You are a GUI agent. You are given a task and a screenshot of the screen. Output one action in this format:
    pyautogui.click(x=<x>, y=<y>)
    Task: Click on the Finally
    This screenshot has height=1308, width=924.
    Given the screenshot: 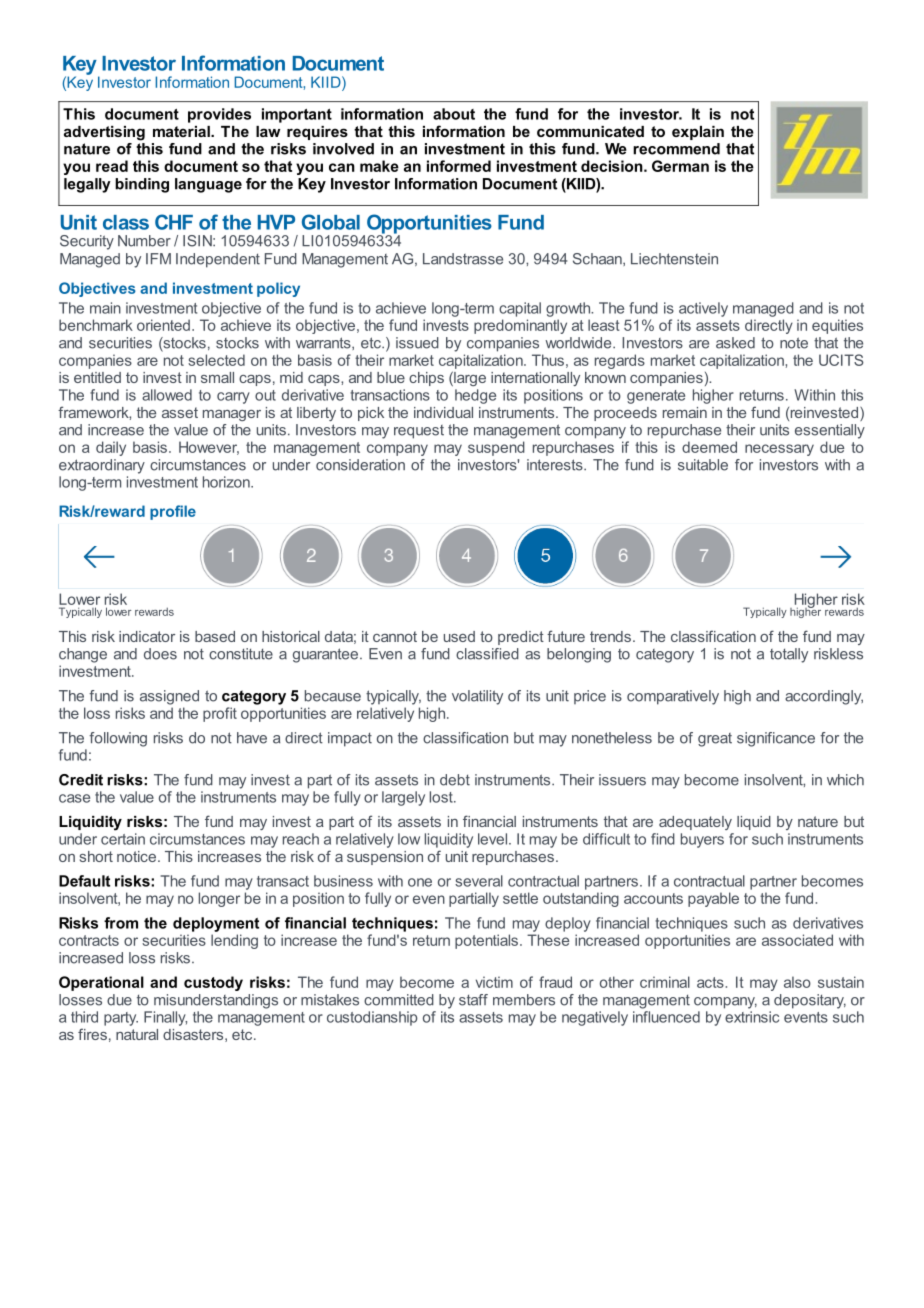 What is the action you would take?
    pyautogui.click(x=165, y=1018)
